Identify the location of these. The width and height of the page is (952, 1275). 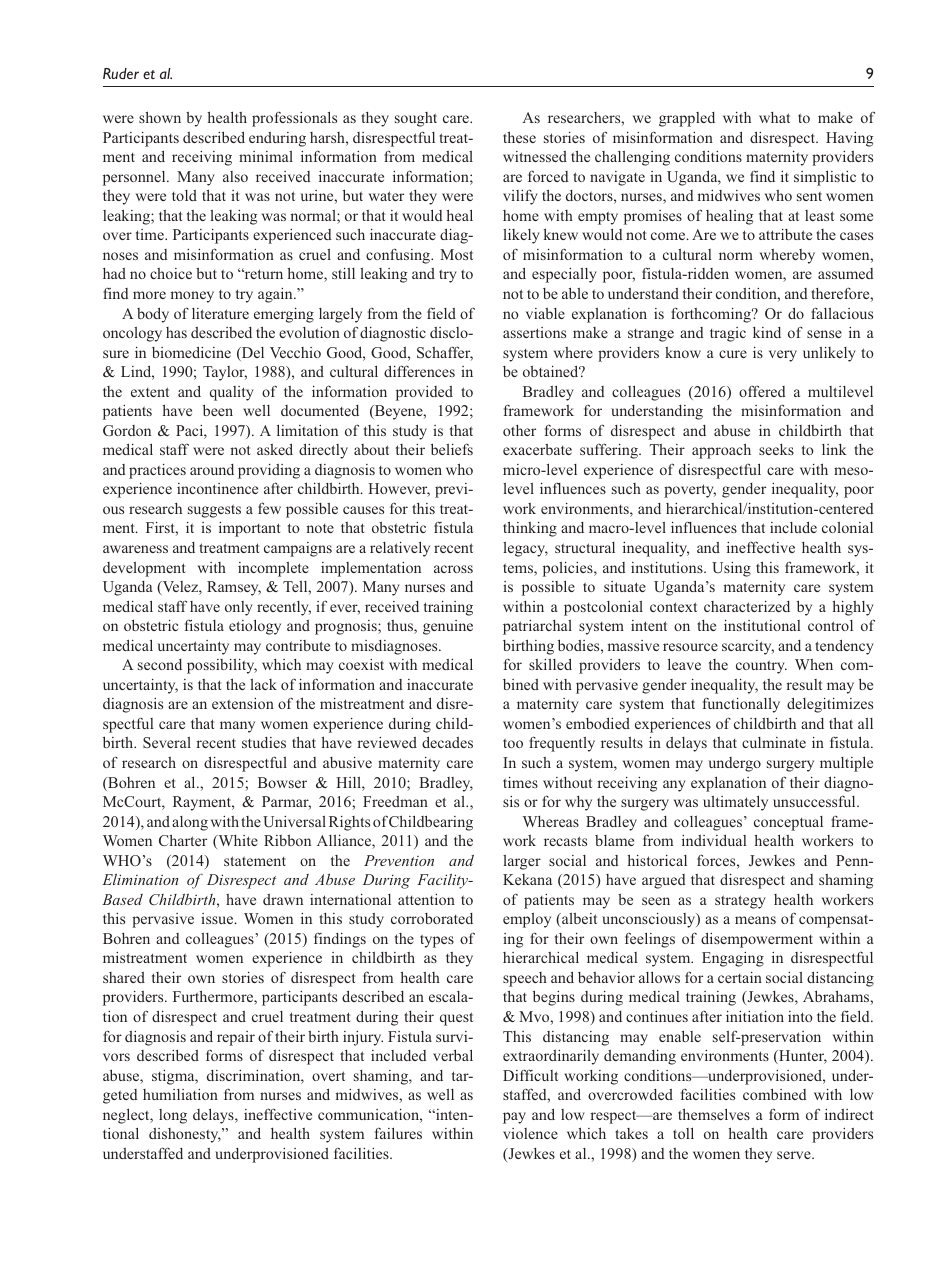
(519, 137).
